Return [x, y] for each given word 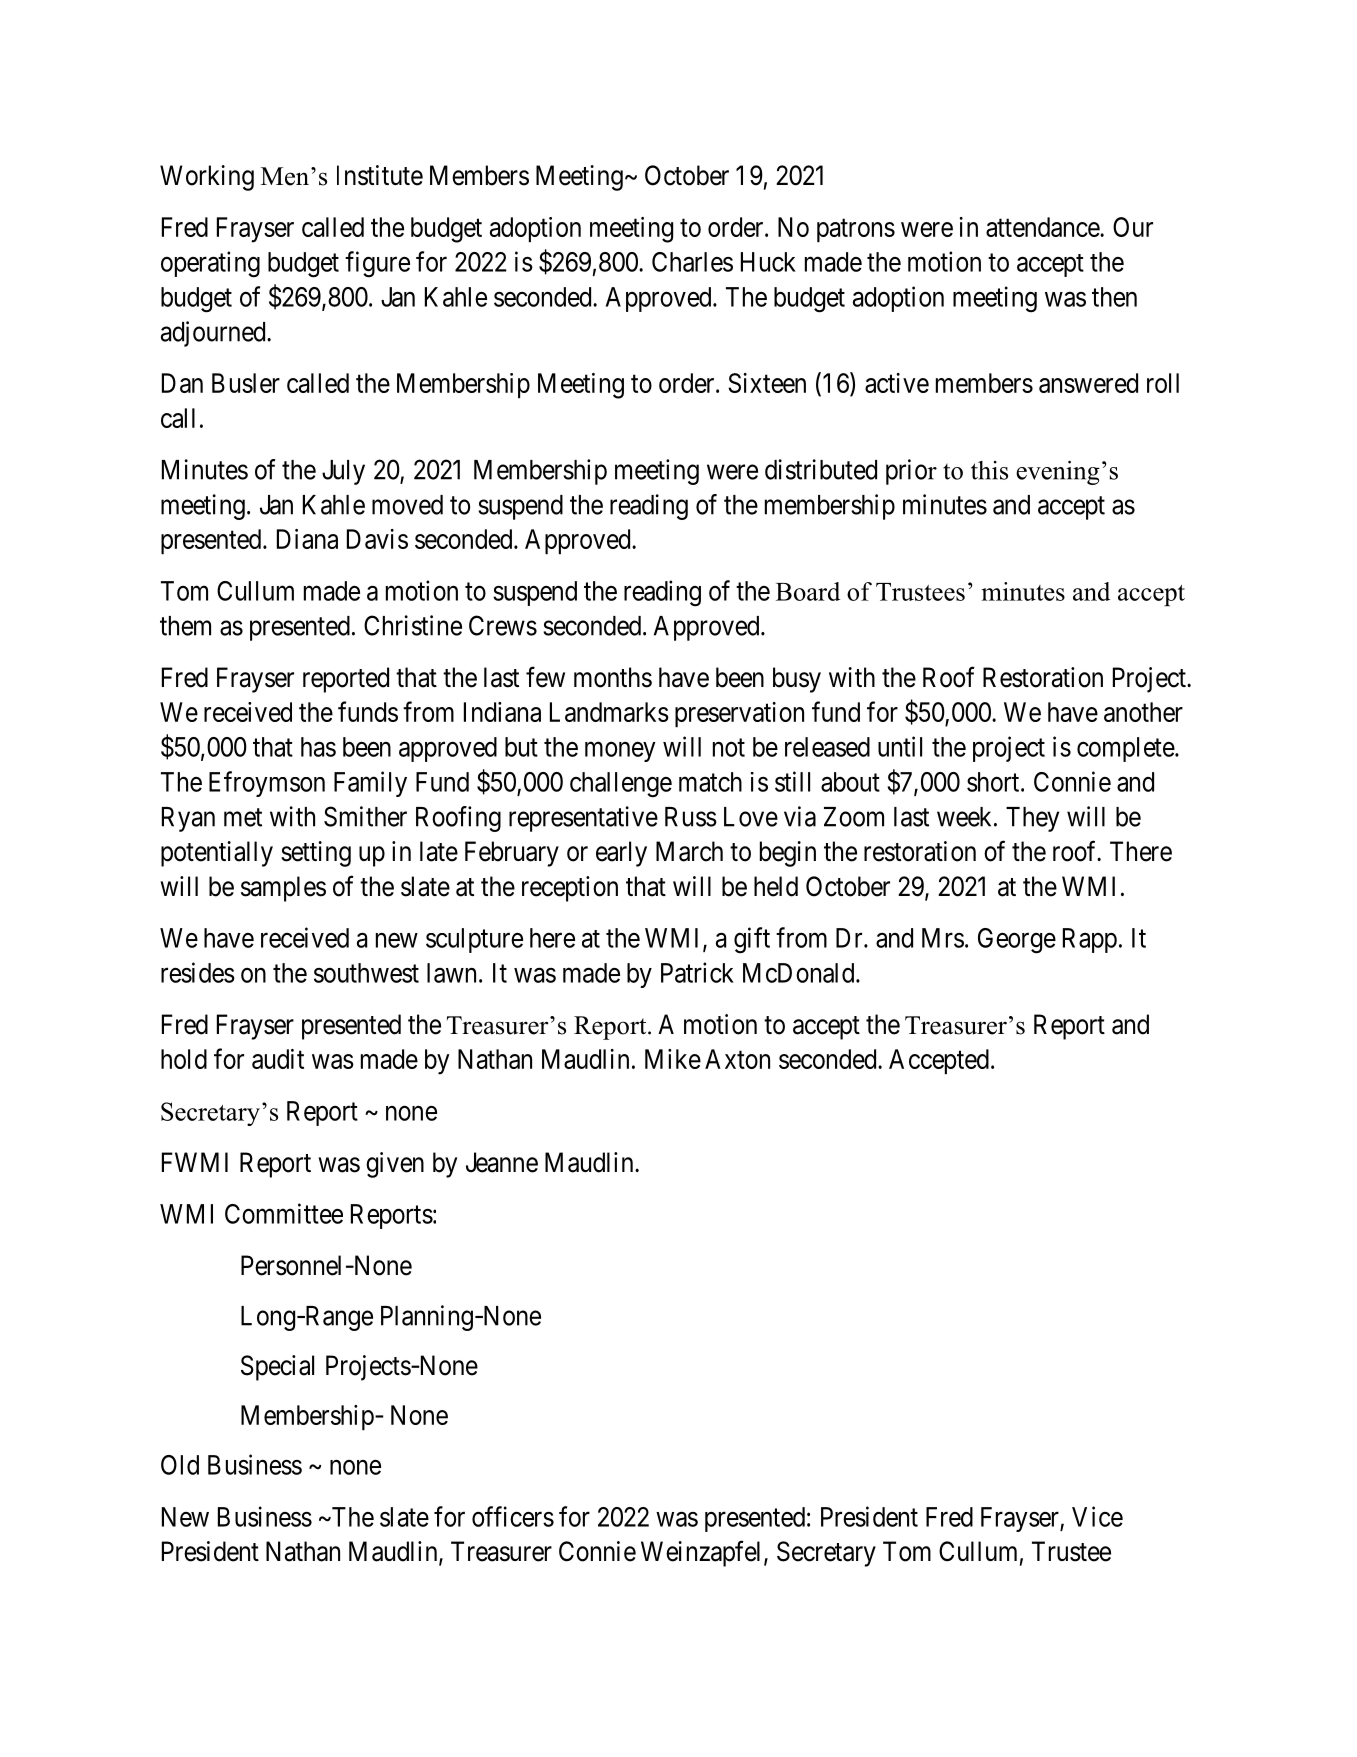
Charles [692, 262]
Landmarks [609, 712]
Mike [673, 1059]
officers [513, 1516]
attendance [1043, 227]
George [1017, 941]
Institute [380, 175]
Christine [413, 625]
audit [278, 1059]
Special [277, 1368]
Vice [1097, 1516]
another [1143, 712]
